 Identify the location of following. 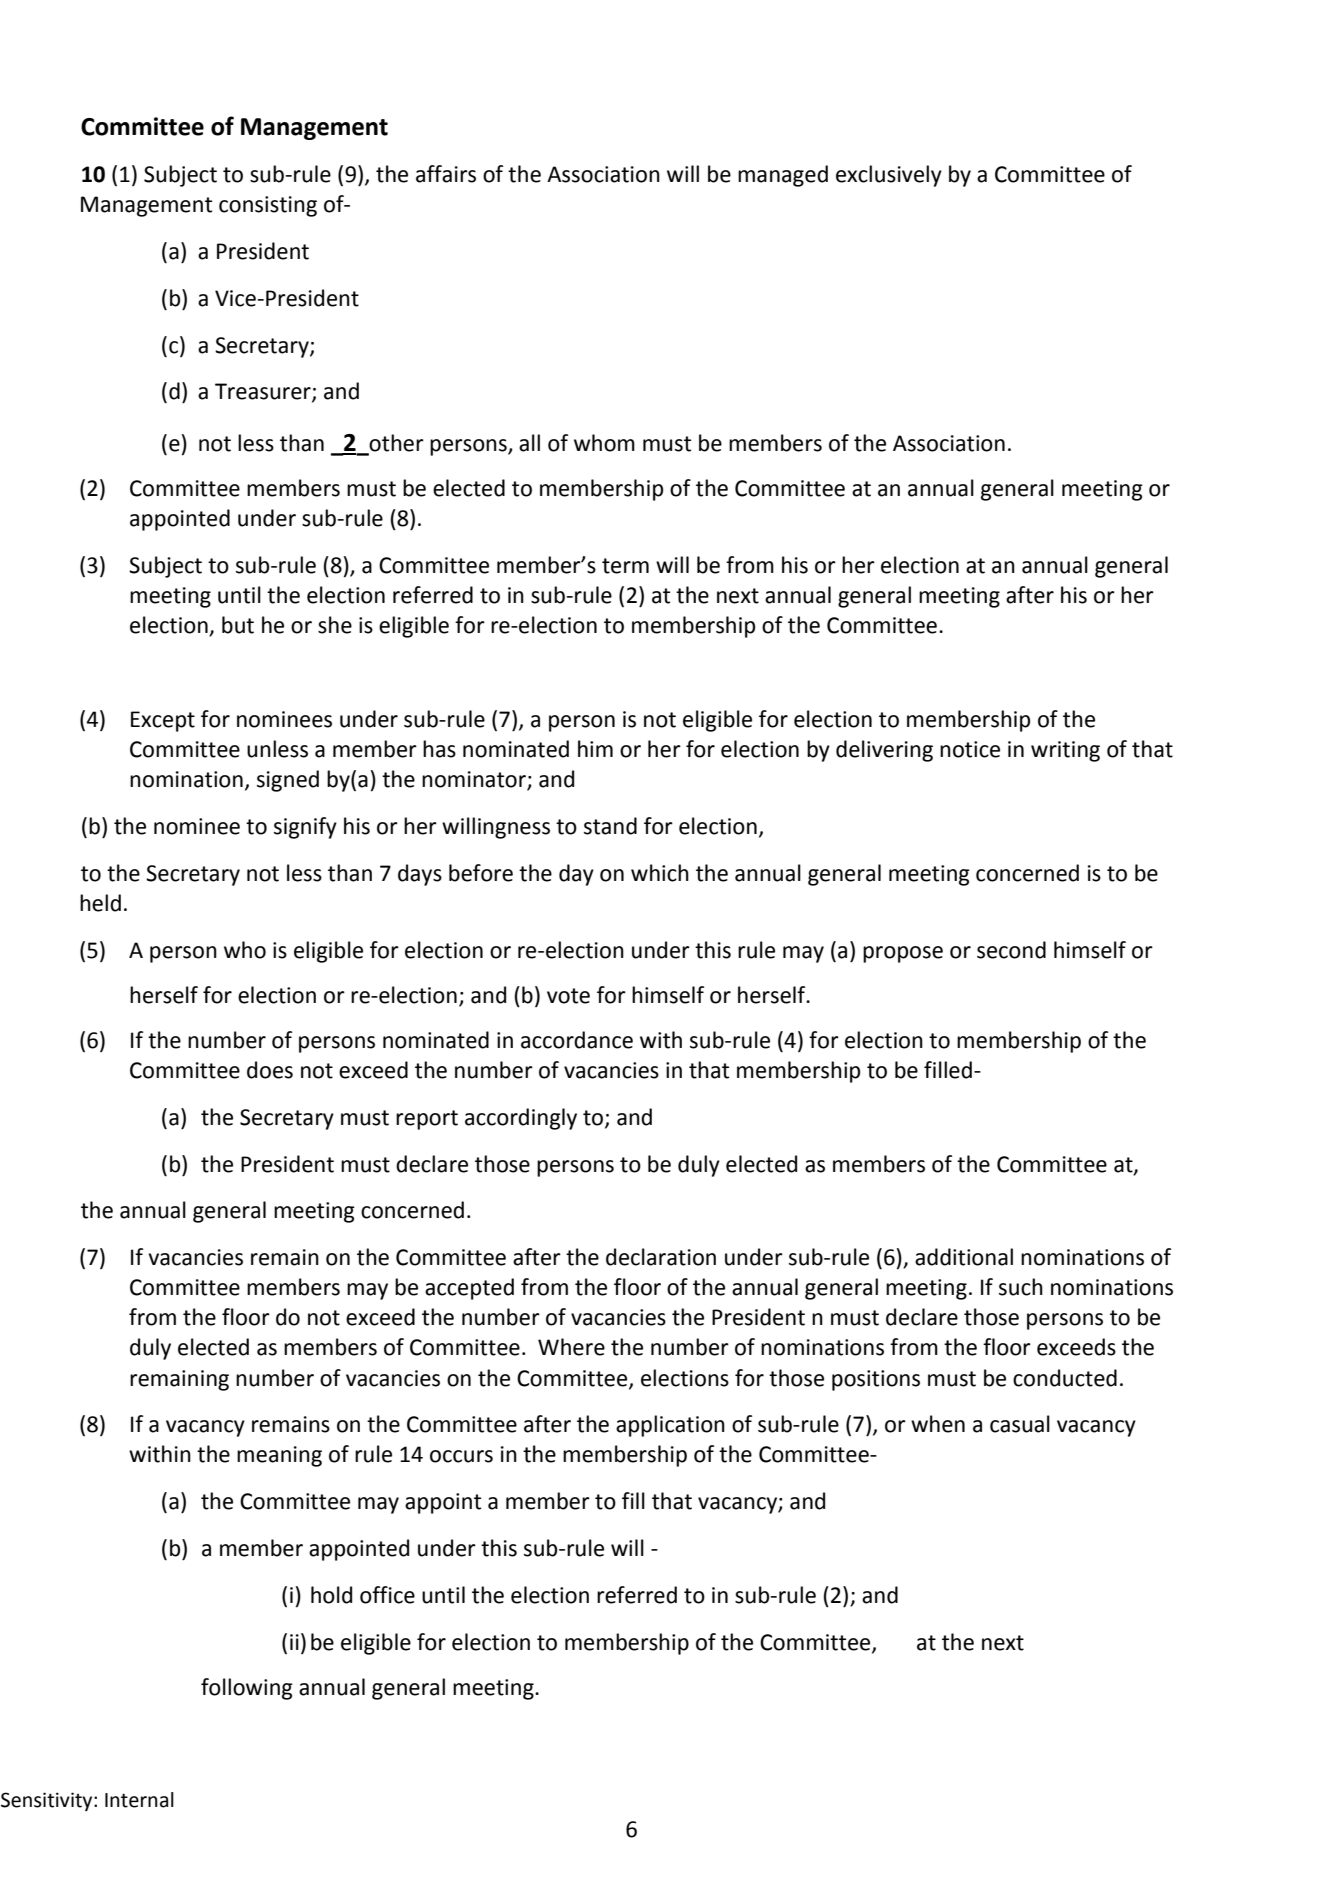
(247, 1689).
